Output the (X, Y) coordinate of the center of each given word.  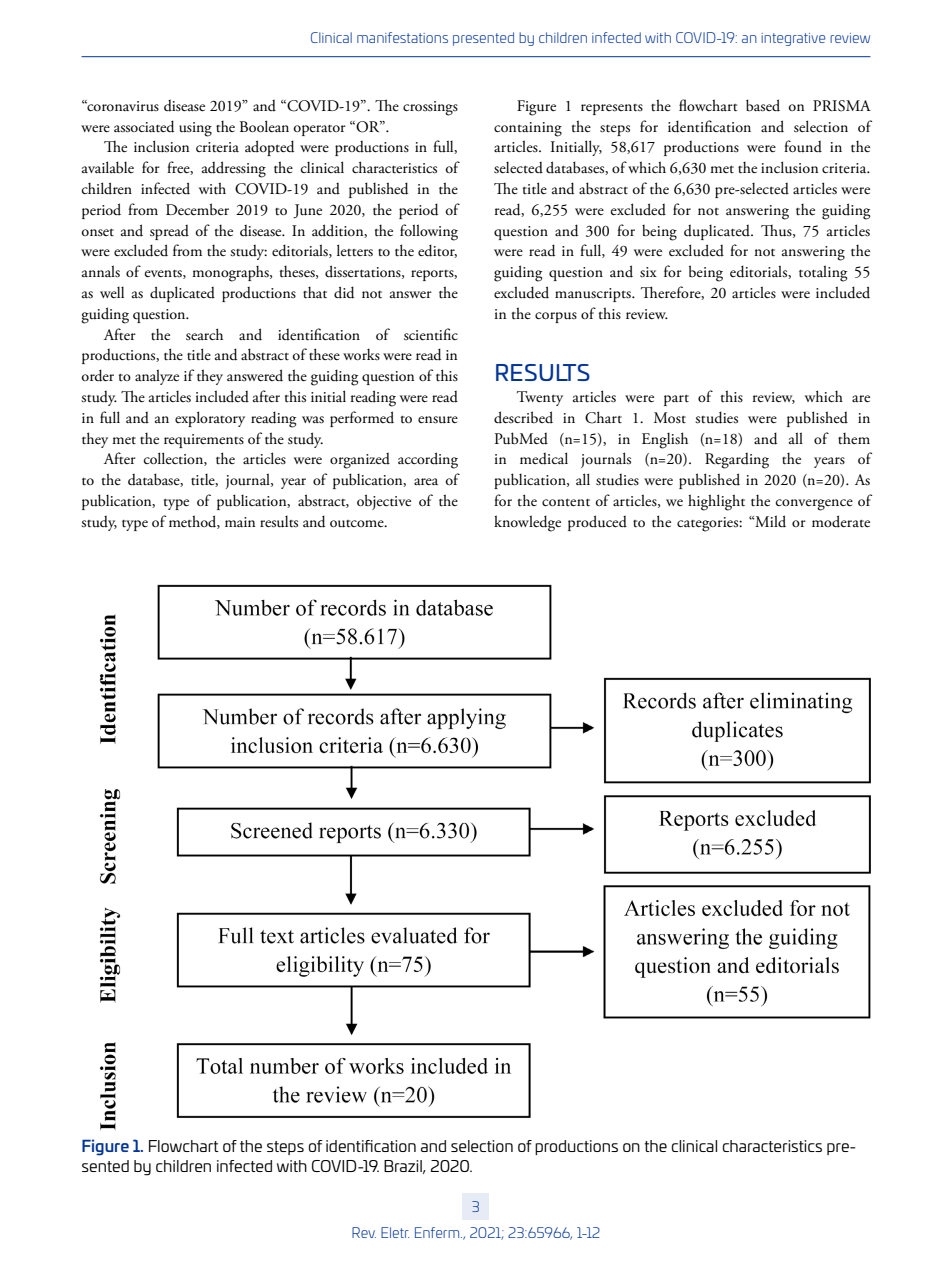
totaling (823, 273)
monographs (231, 274)
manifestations (402, 37)
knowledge (527, 523)
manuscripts (594, 295)
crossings (430, 108)
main (240, 522)
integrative (793, 39)
